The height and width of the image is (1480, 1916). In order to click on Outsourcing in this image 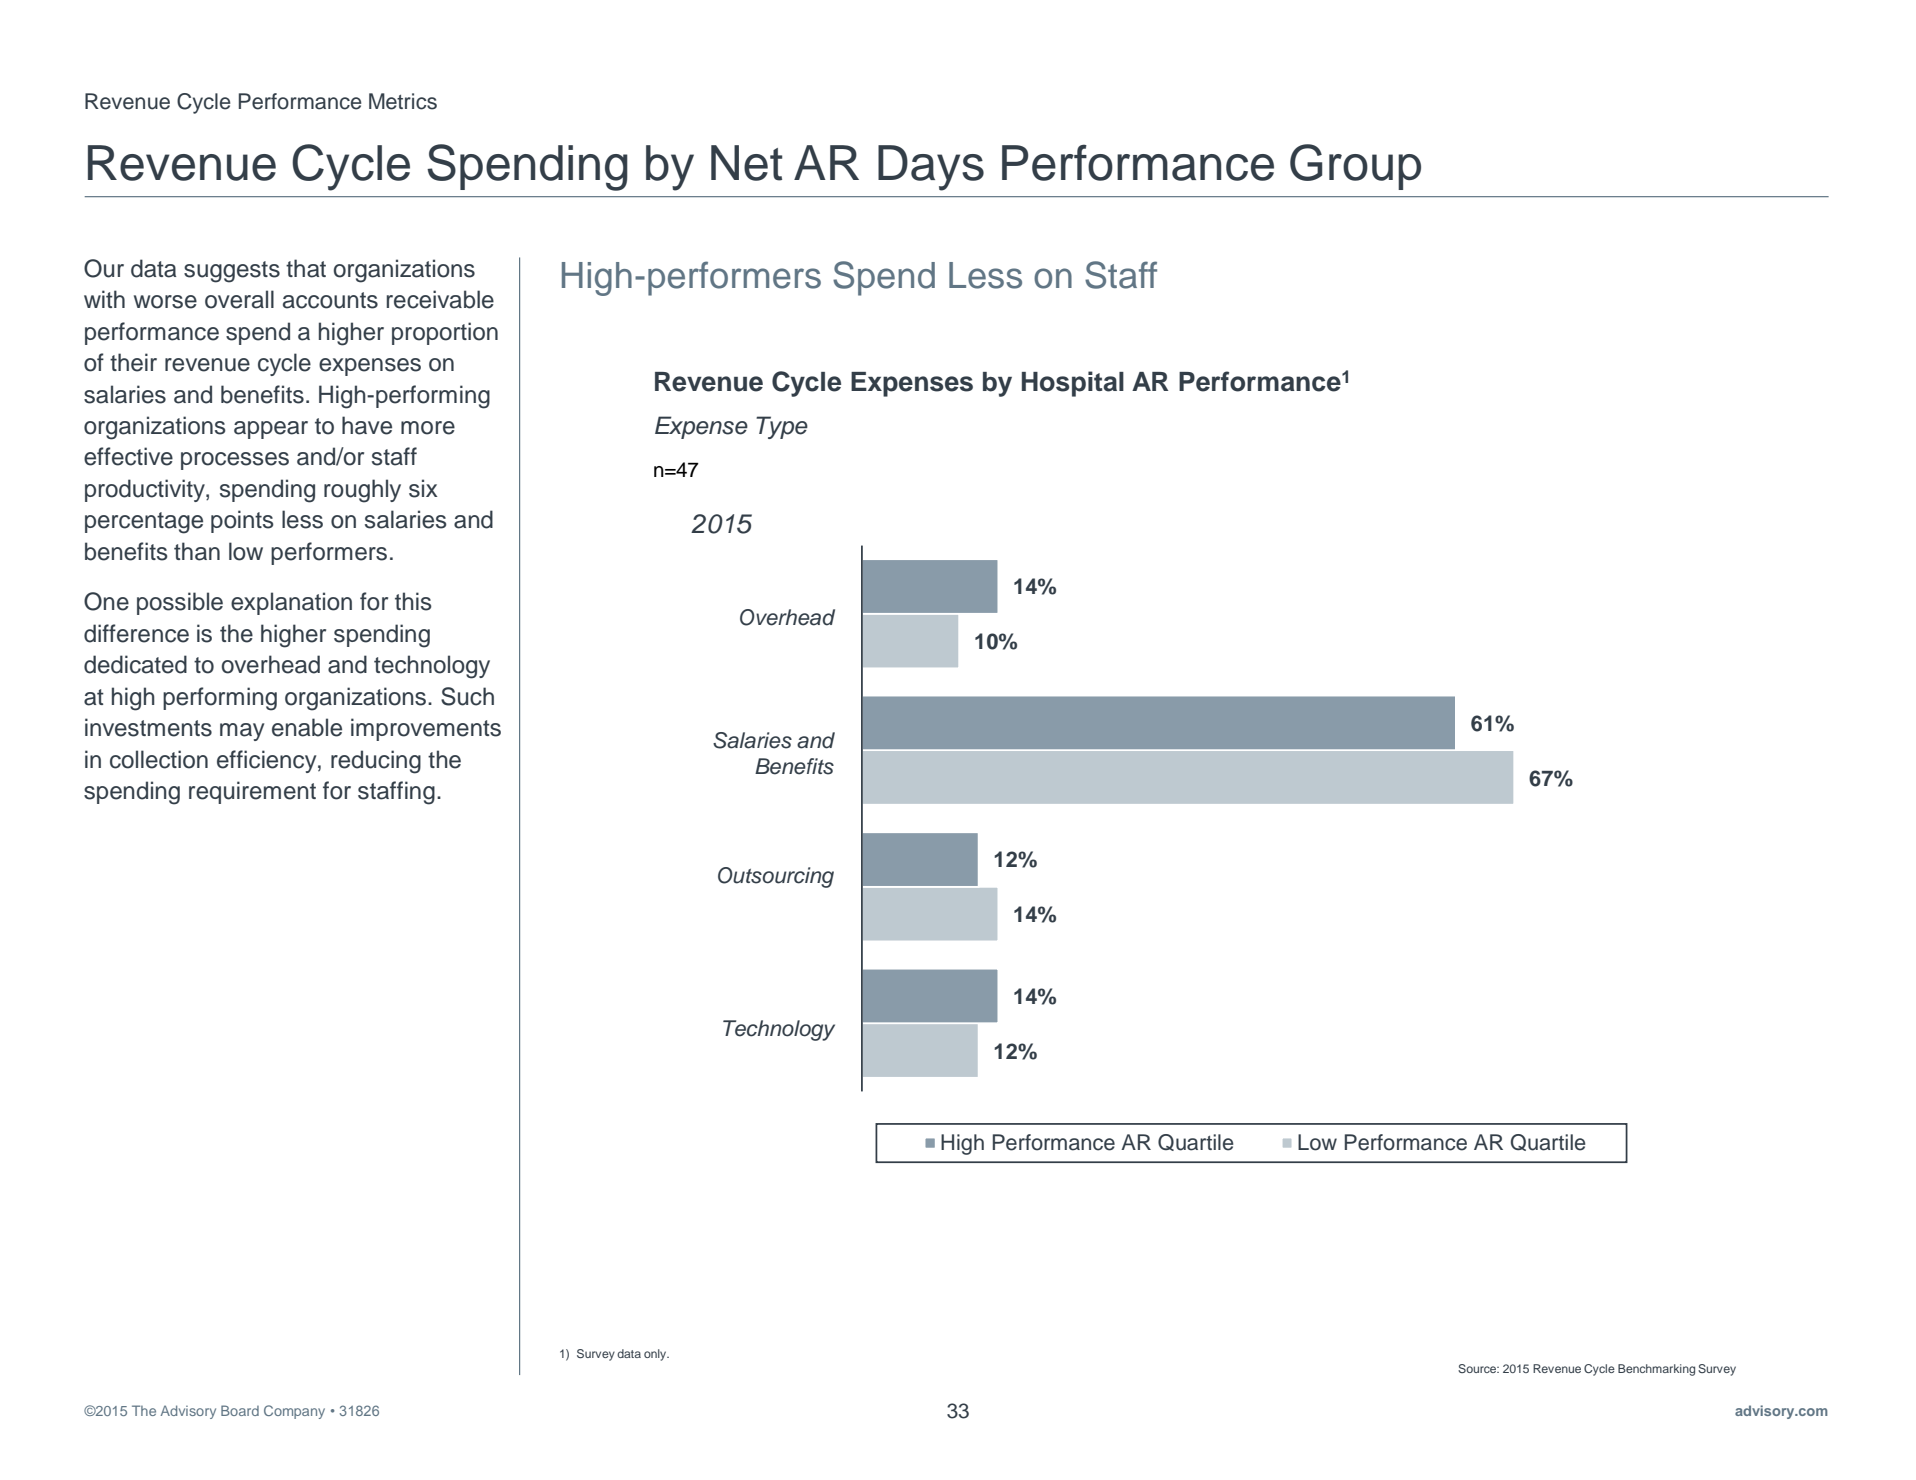, I will do `click(776, 877)`.
